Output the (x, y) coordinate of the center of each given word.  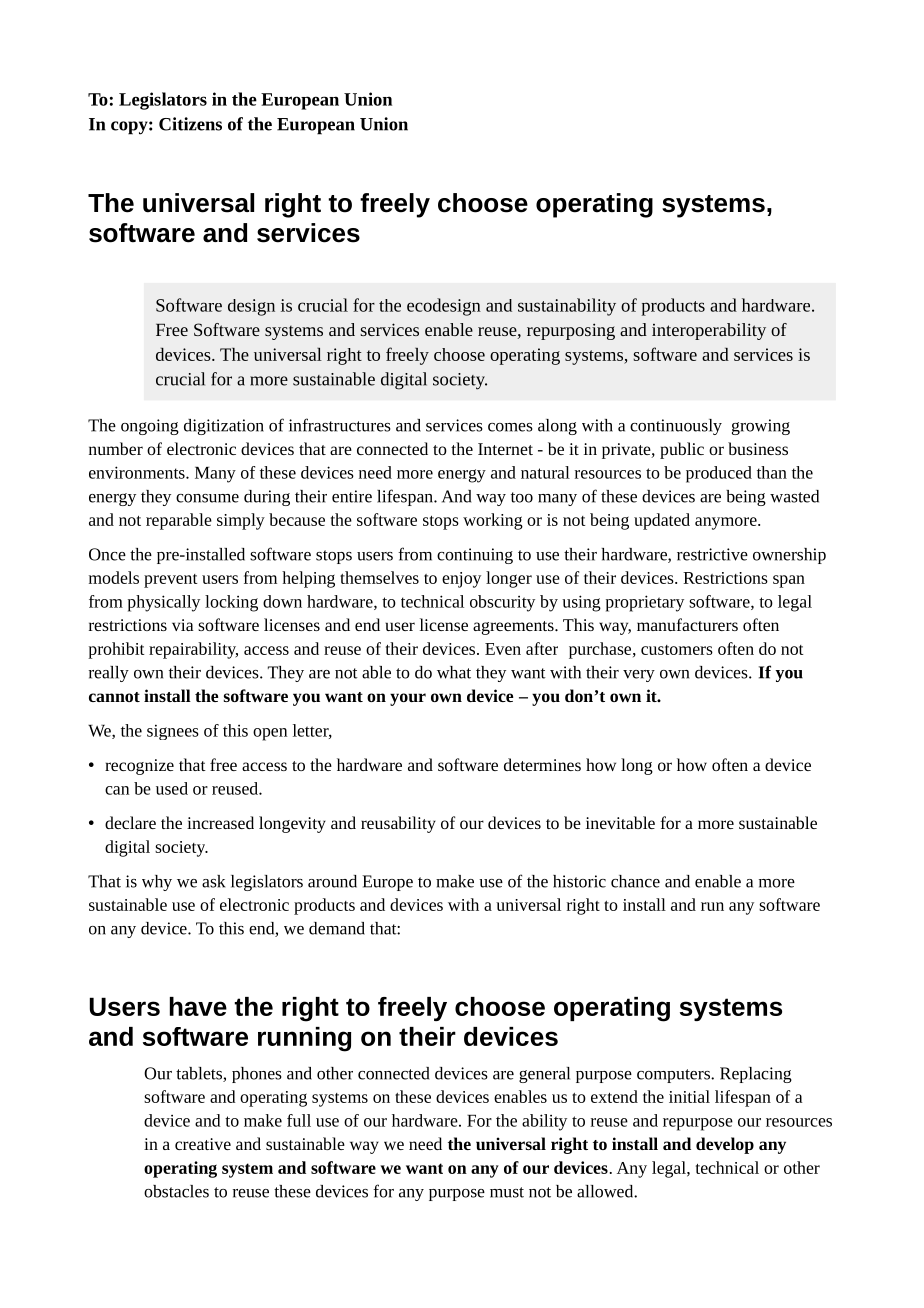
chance (635, 881)
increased (220, 822)
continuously (676, 427)
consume (207, 498)
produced (719, 474)
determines (542, 764)
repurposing (571, 331)
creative (203, 1144)
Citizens (190, 124)
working (493, 521)
